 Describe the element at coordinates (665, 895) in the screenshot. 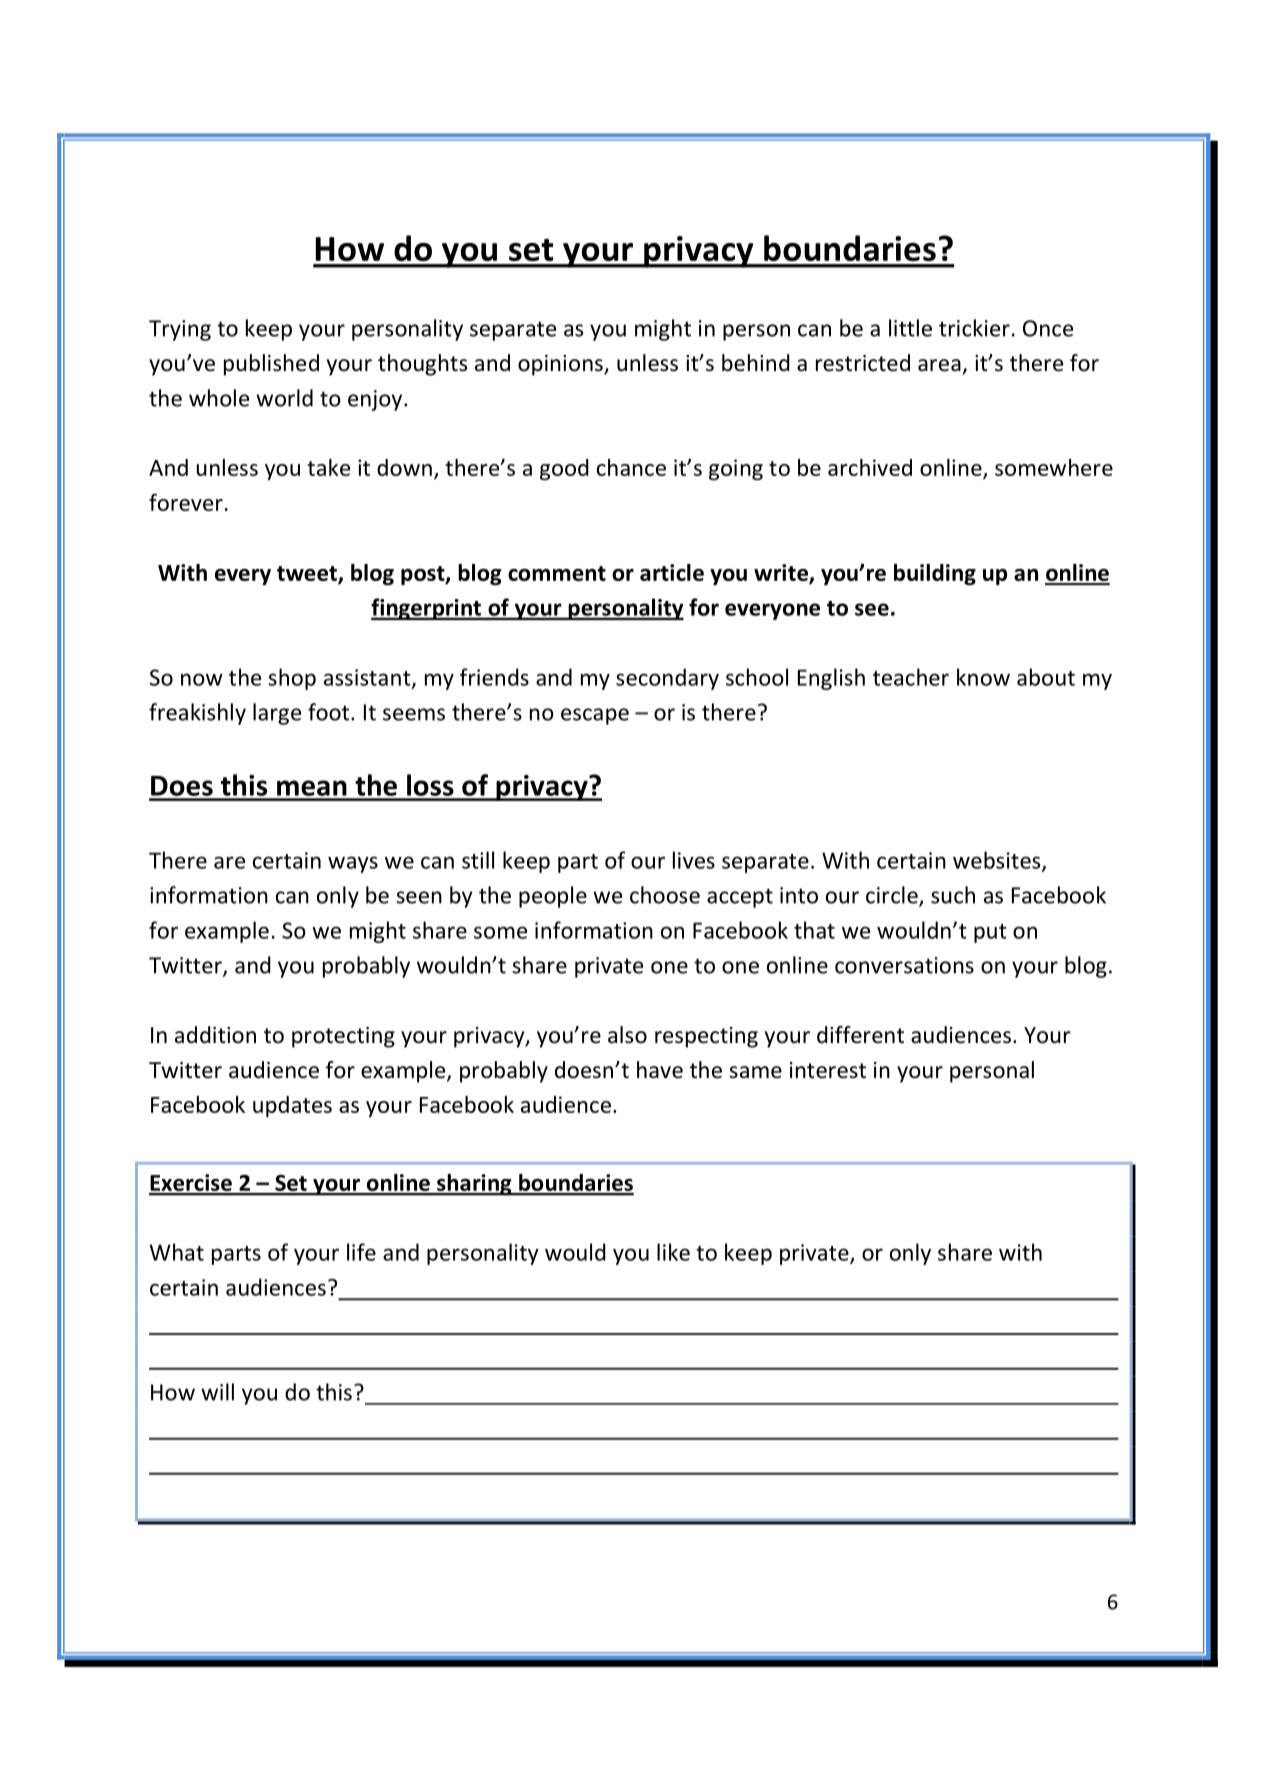

I see `choose` at that location.
